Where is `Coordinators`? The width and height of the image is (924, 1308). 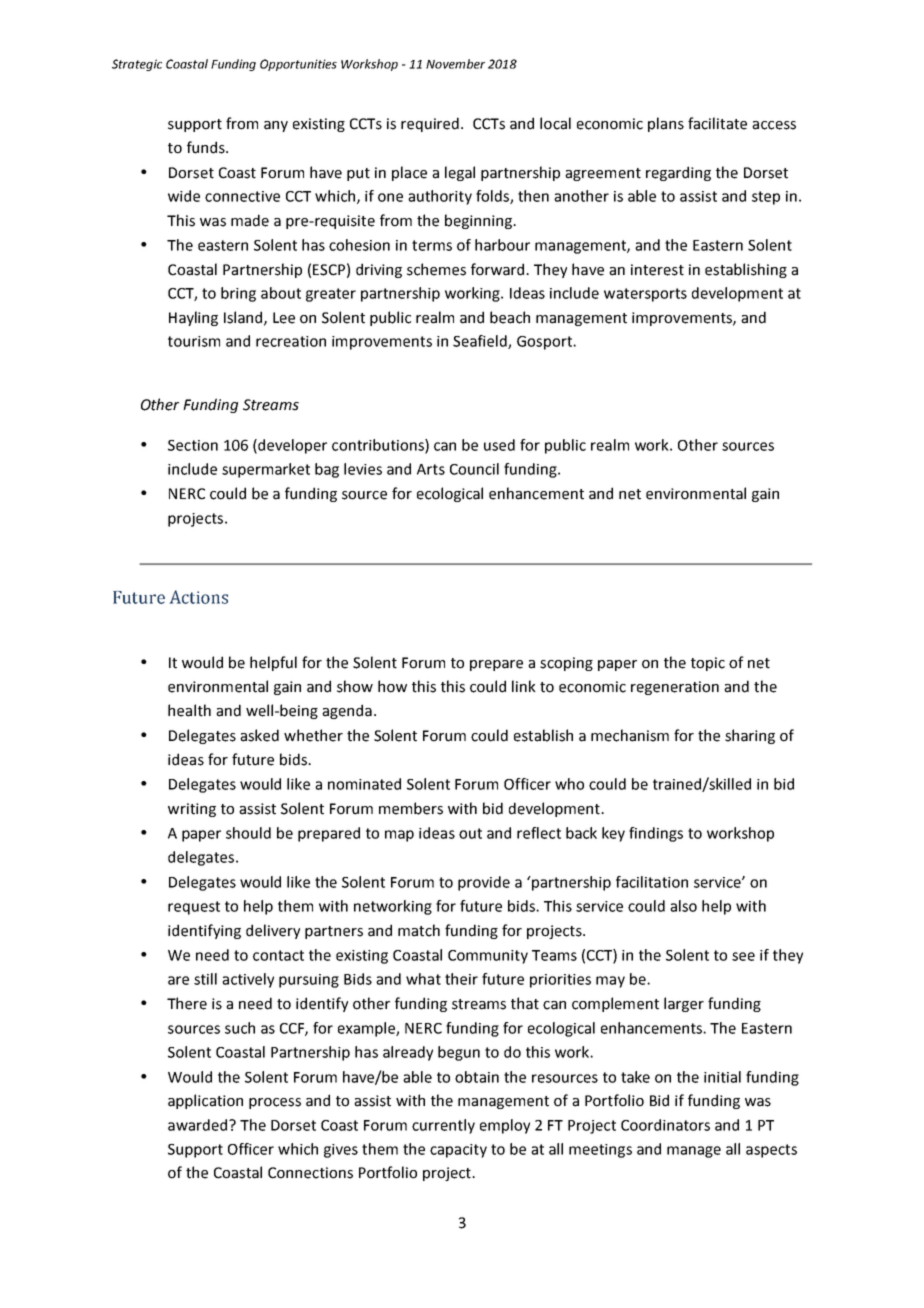
Coordinators is located at coordinates (665, 1125).
